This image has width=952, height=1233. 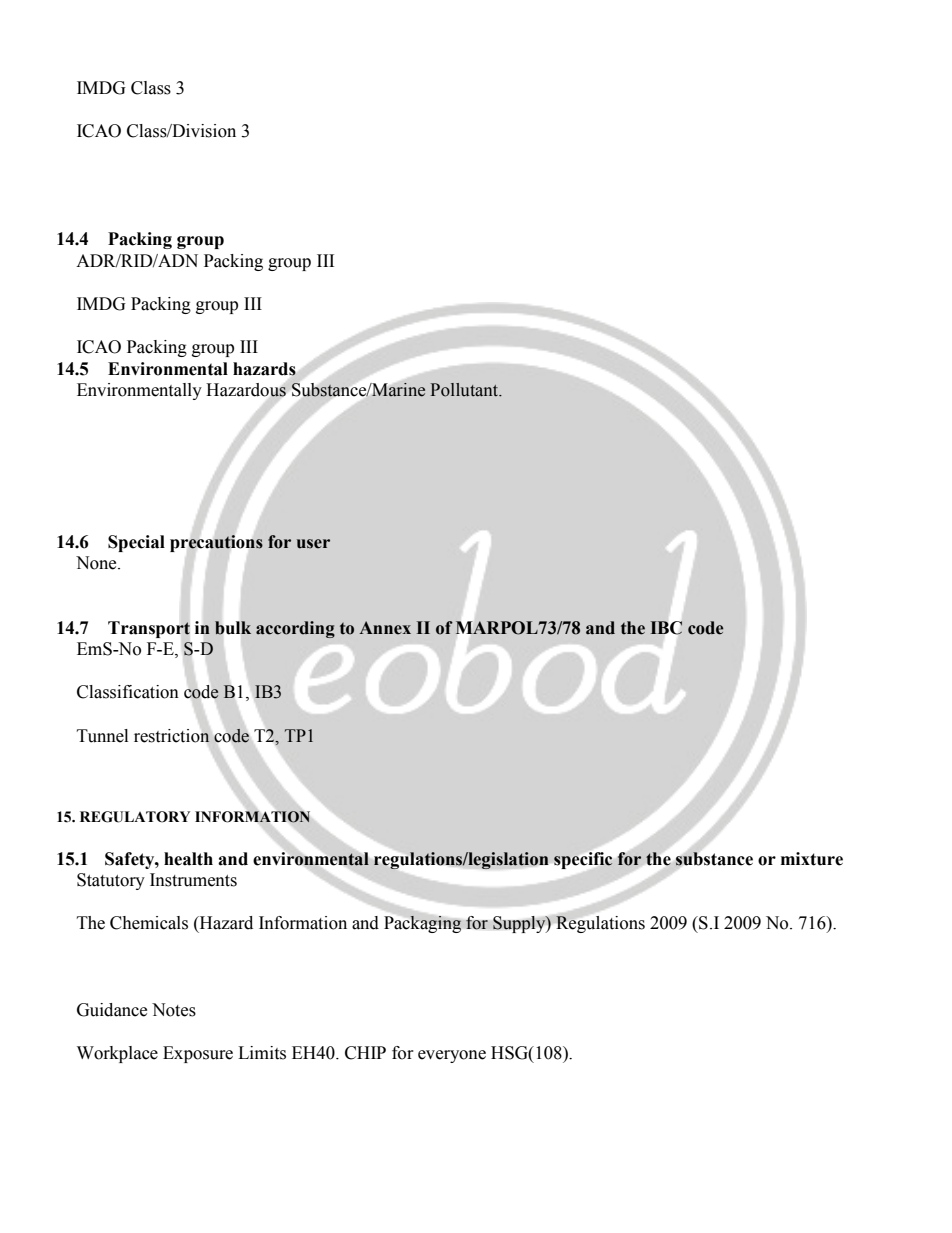 I want to click on precautions, so click(x=216, y=543).
